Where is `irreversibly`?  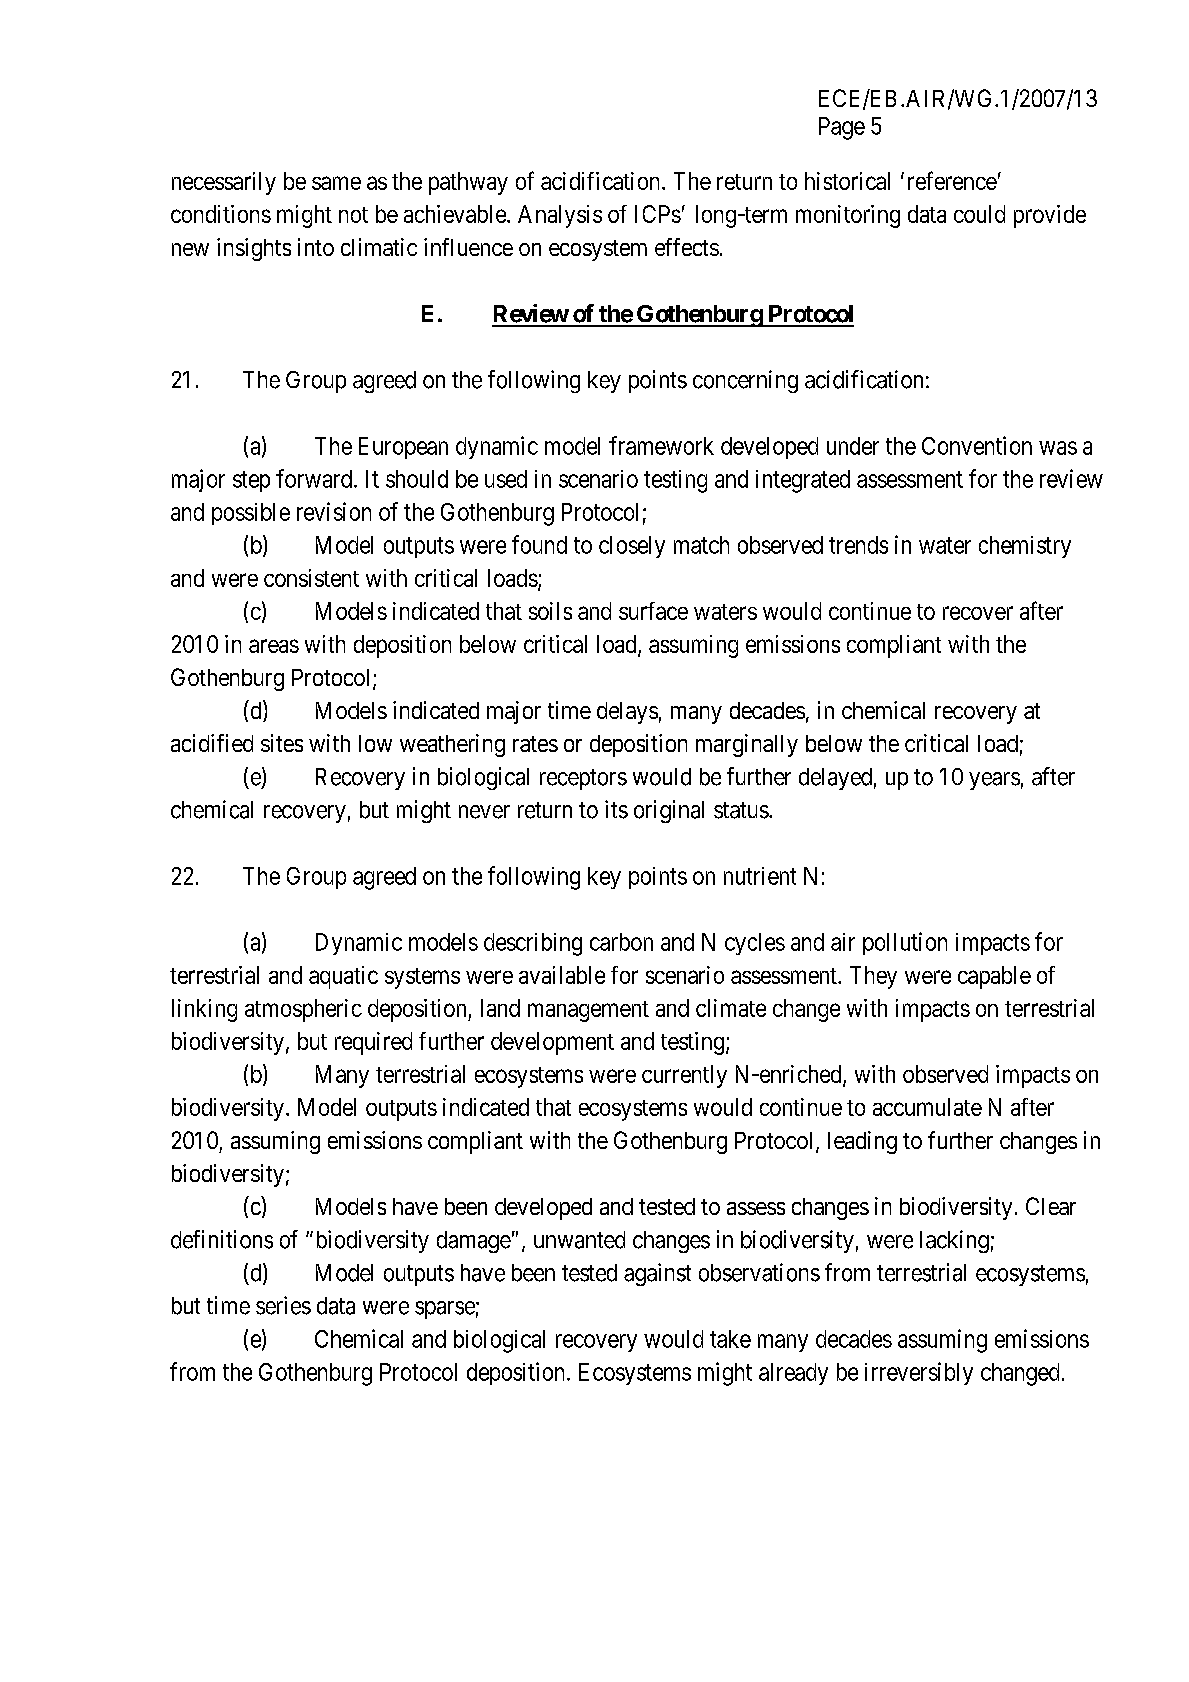 irreversibly is located at coordinates (919, 1373).
